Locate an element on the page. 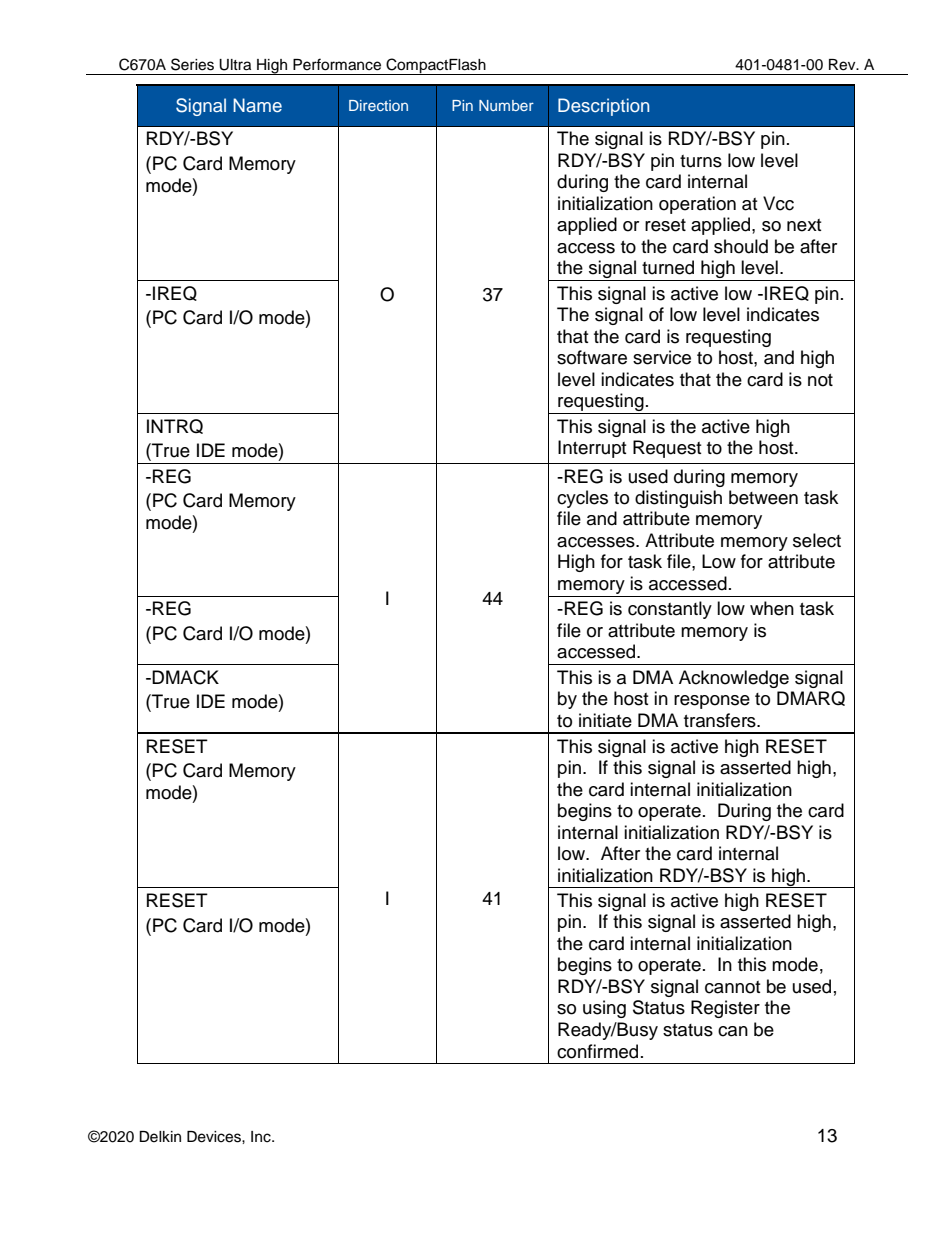 This document has width=952, height=1233. Inc is located at coordinates (262, 1137).
